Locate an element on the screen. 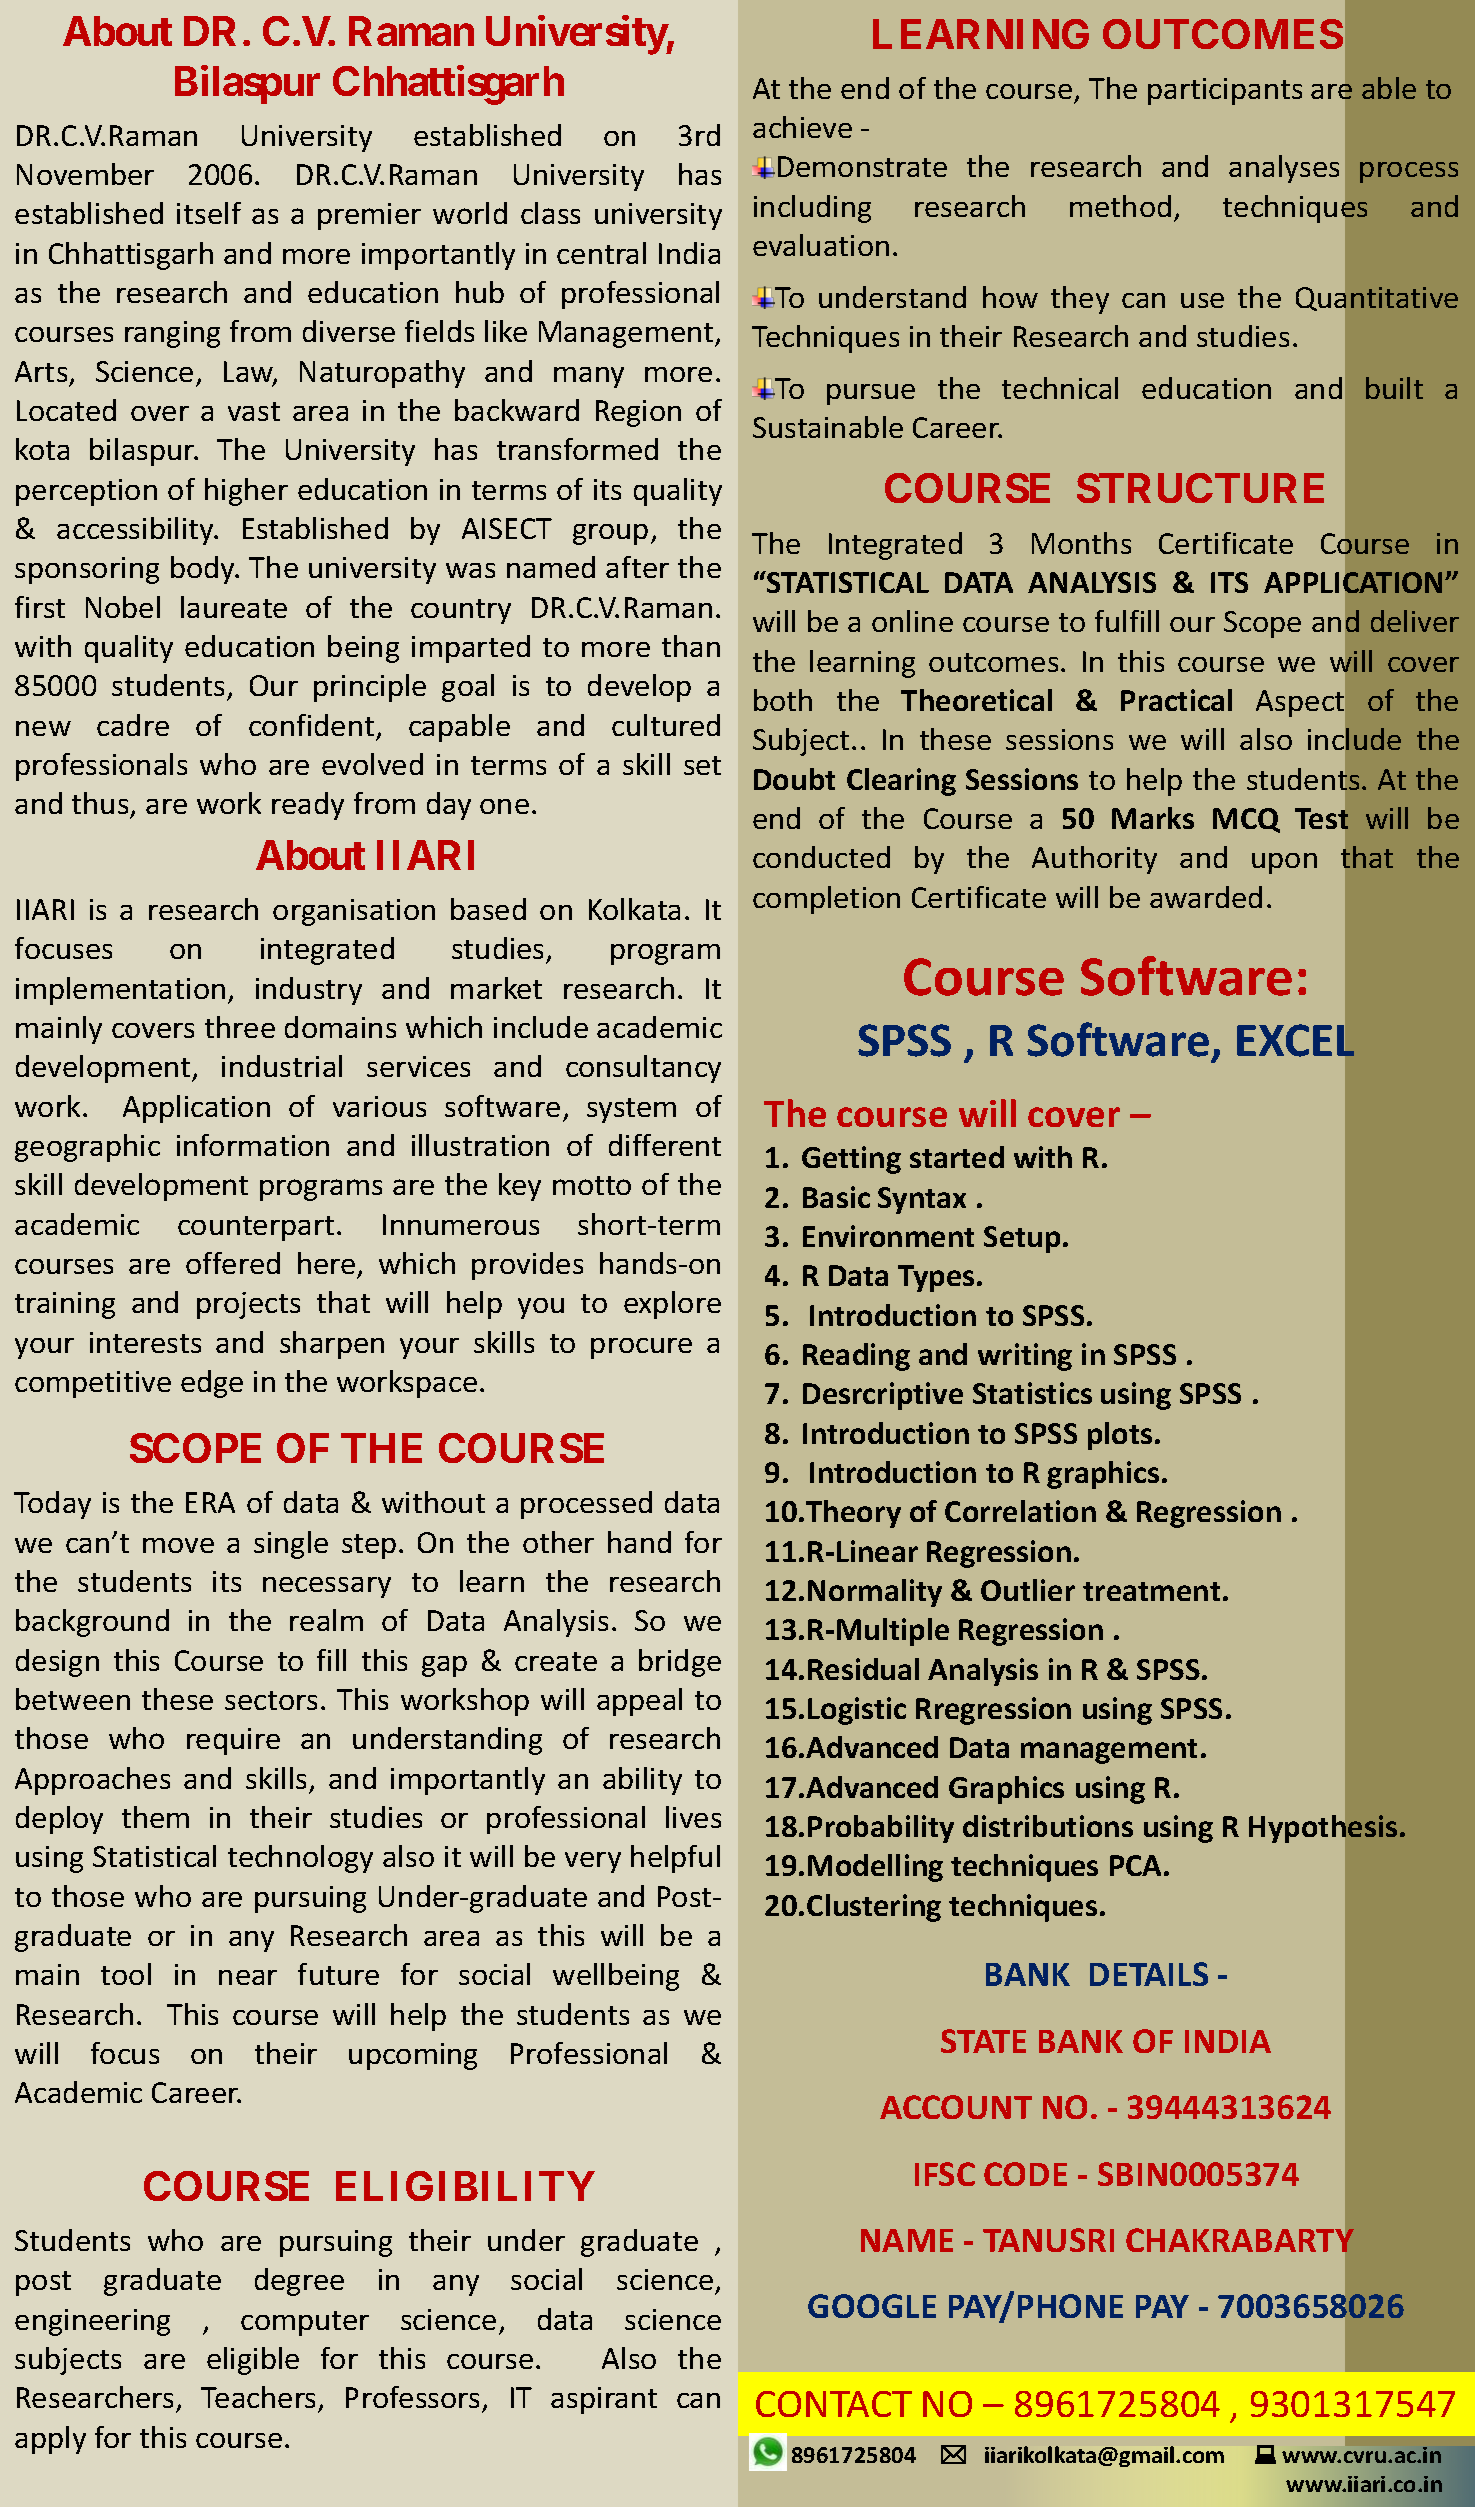  achieve is located at coordinates (802, 127).
